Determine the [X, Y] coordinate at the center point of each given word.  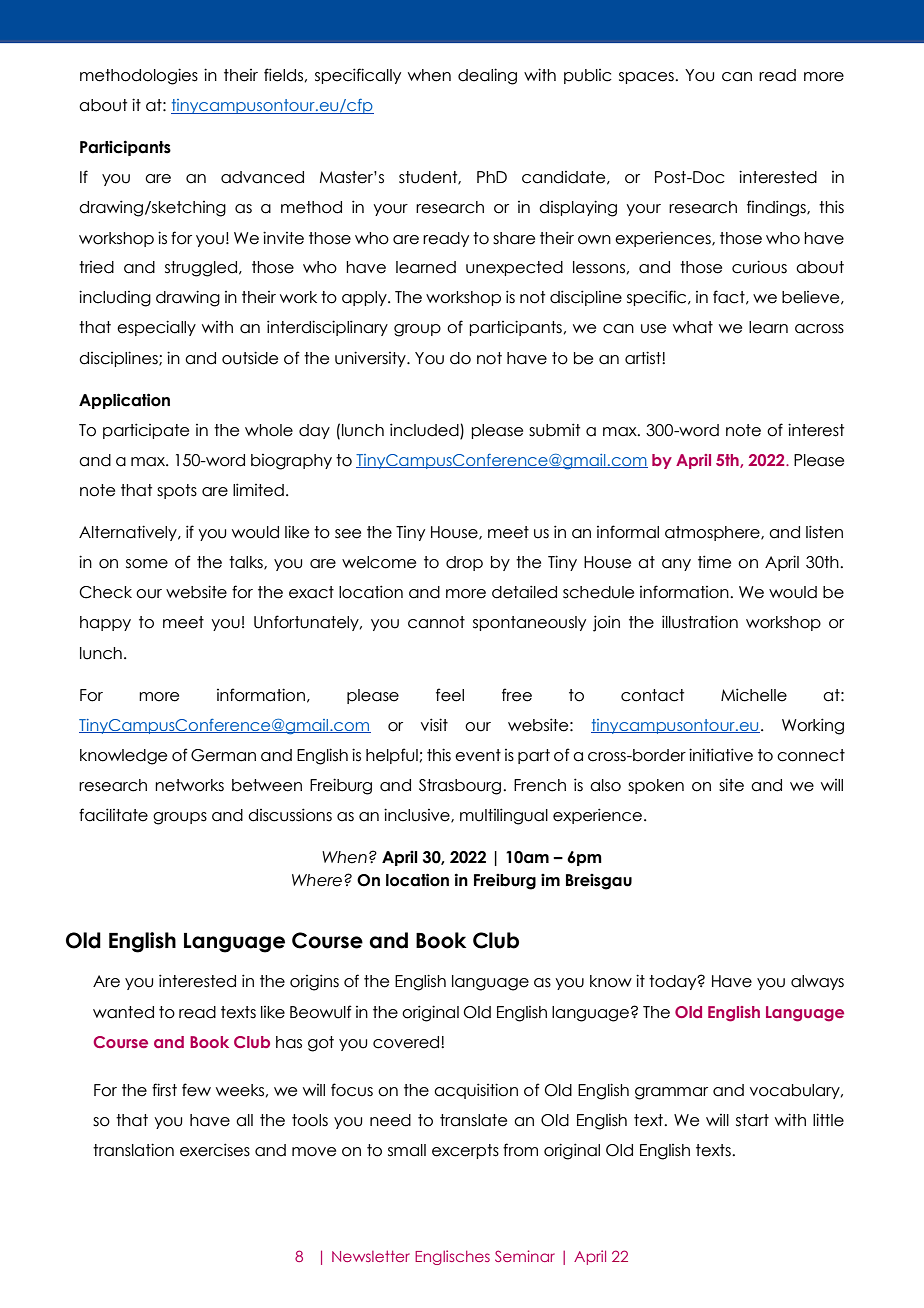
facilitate [113, 815]
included [425, 431]
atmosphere [713, 533]
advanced [262, 177]
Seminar [525, 1256]
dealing [487, 76]
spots [177, 491]
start [752, 1120]
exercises [215, 1150]
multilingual [504, 816]
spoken [656, 786]
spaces [647, 78]
